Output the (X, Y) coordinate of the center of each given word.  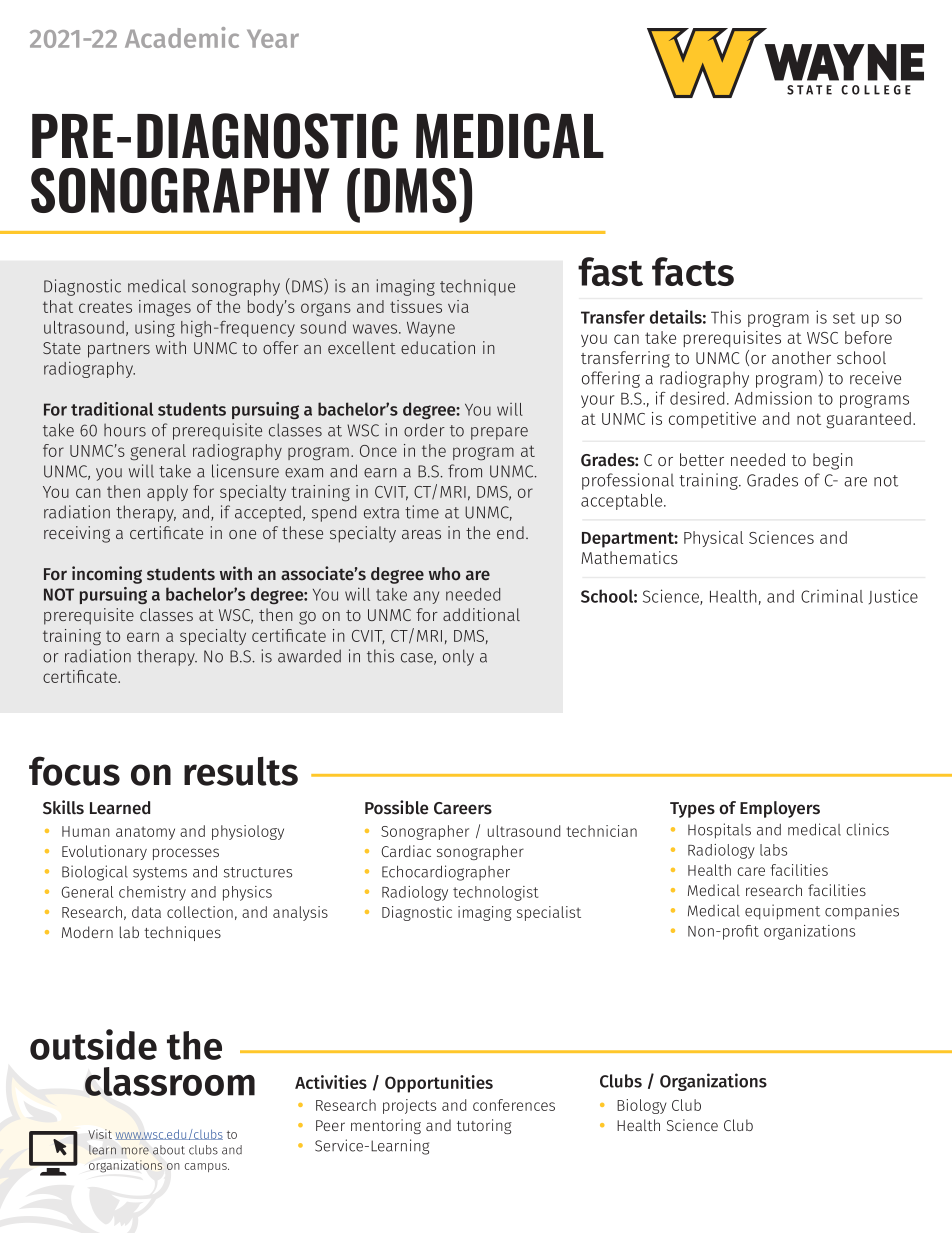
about (169, 1150)
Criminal (832, 596)
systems (160, 874)
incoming (107, 575)
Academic (182, 37)
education (438, 347)
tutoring (484, 1126)
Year (273, 39)
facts (693, 271)
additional (481, 614)
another (801, 357)
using (155, 328)
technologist (495, 893)
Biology (642, 1106)
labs (773, 850)
